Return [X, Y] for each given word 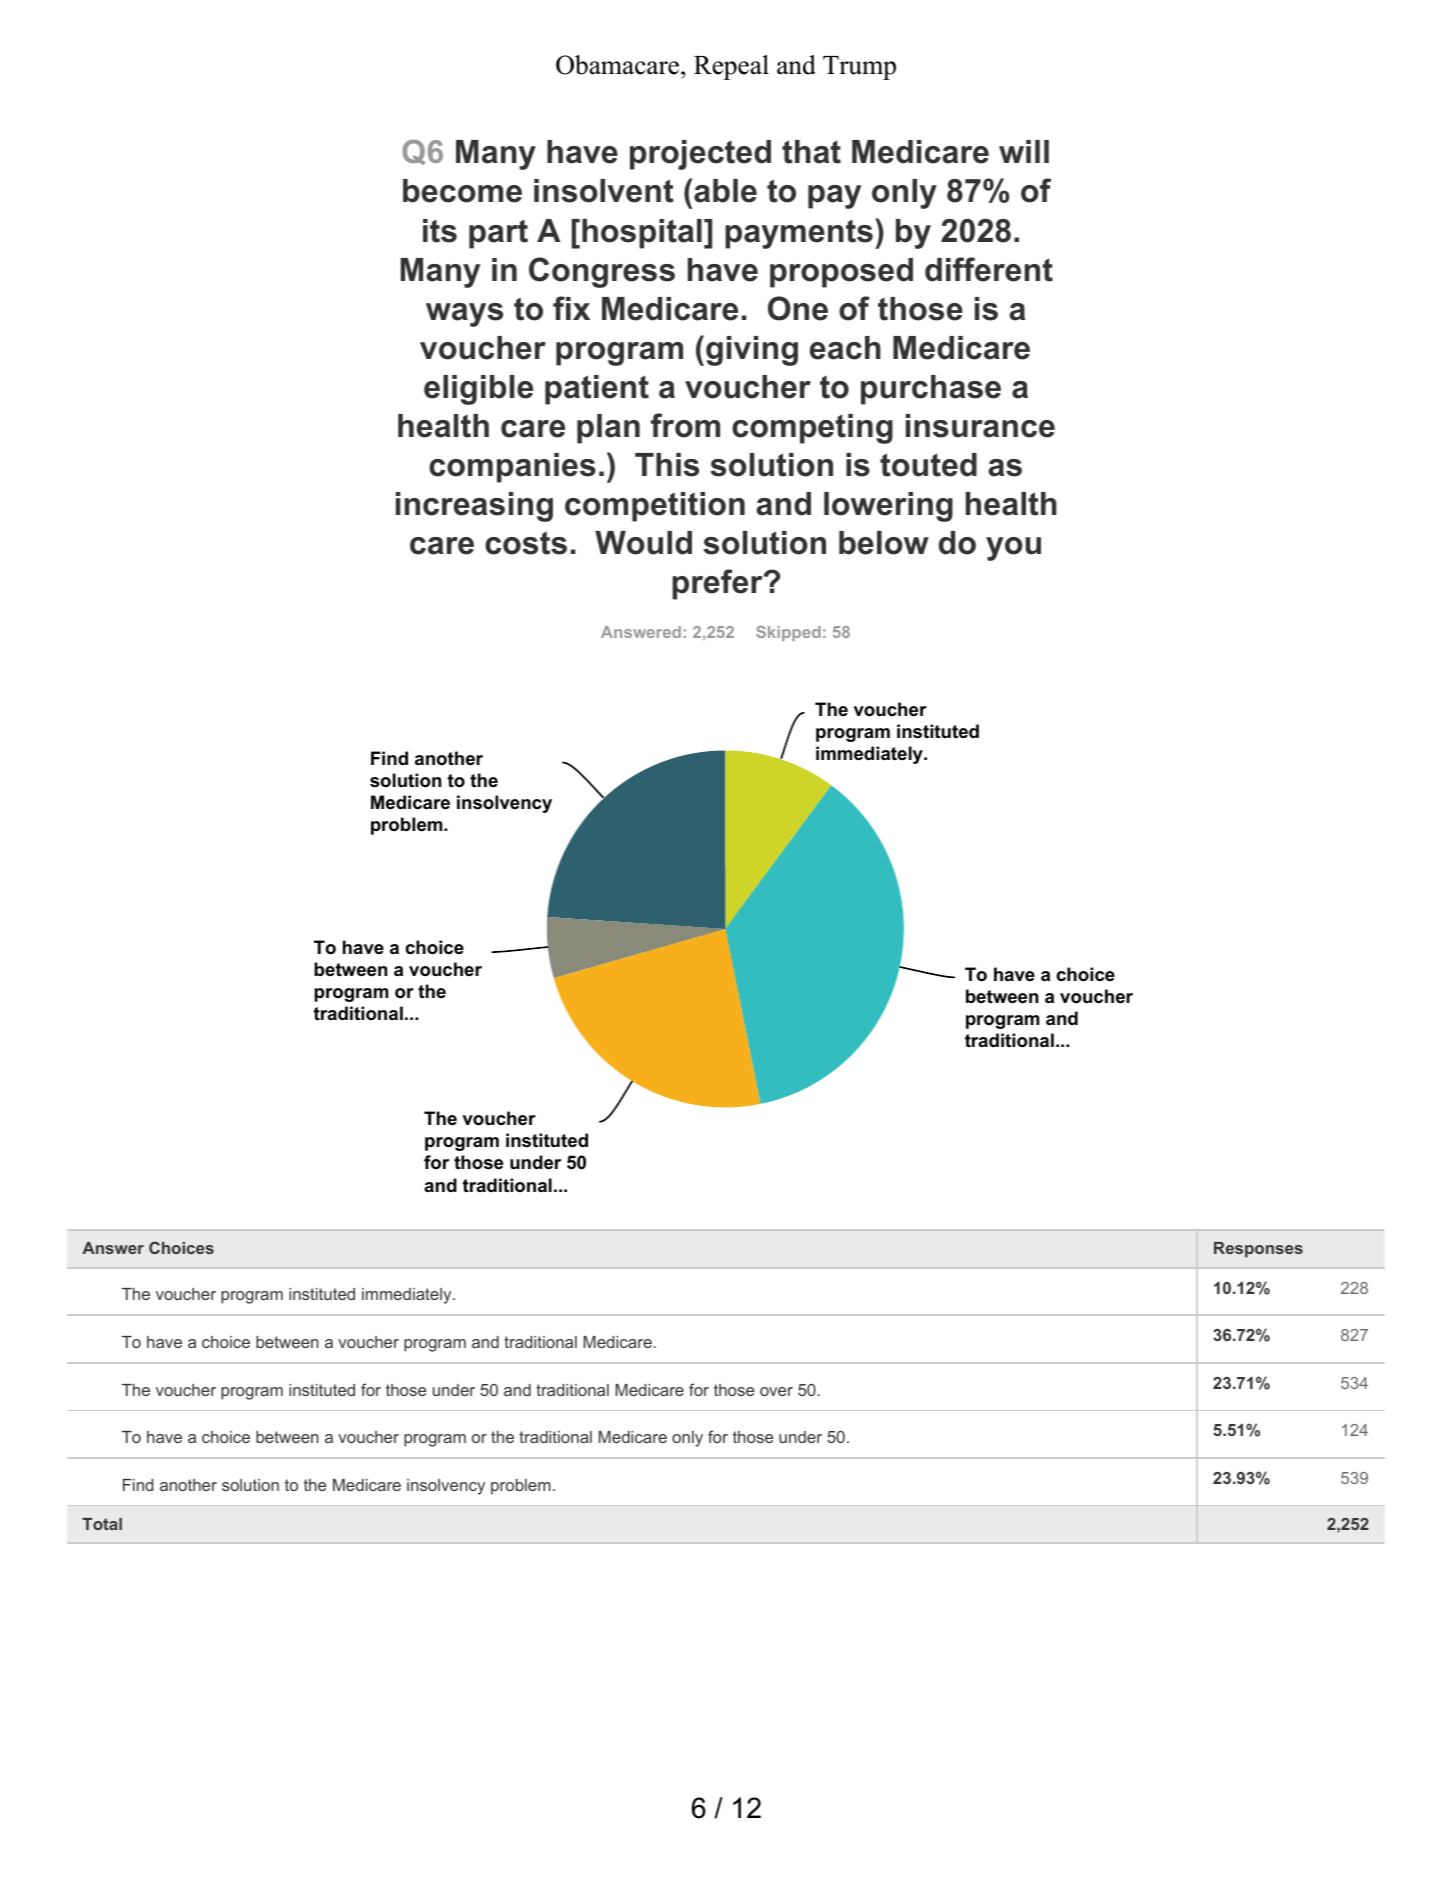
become [462, 191]
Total [102, 1524]
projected [700, 155]
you [1013, 549]
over [776, 1391]
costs [526, 543]
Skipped [788, 633]
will [1024, 151]
